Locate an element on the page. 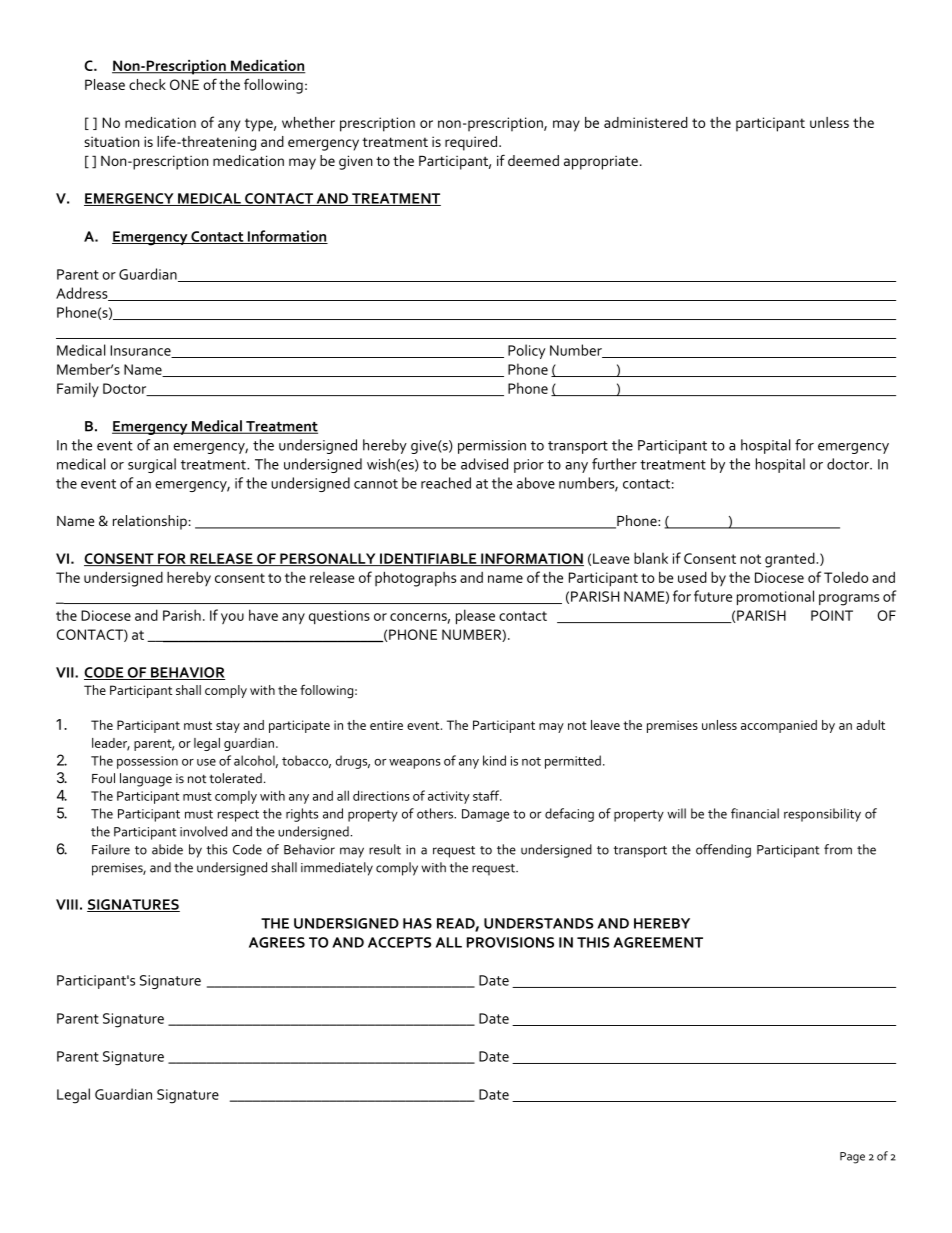  Policy is located at coordinates (527, 351).
